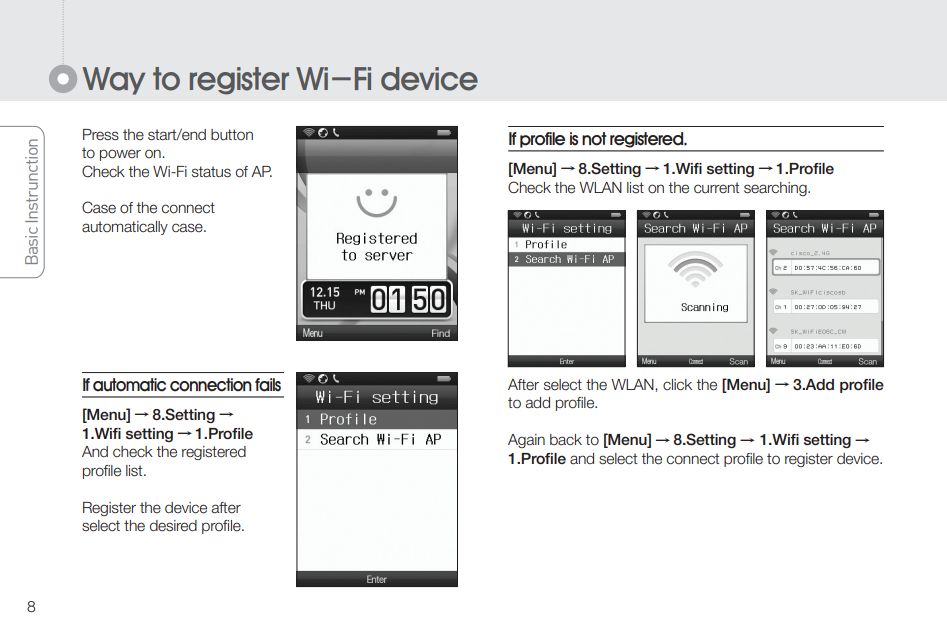 This screenshot has height=631, width=947. I want to click on not, so click(594, 139).
